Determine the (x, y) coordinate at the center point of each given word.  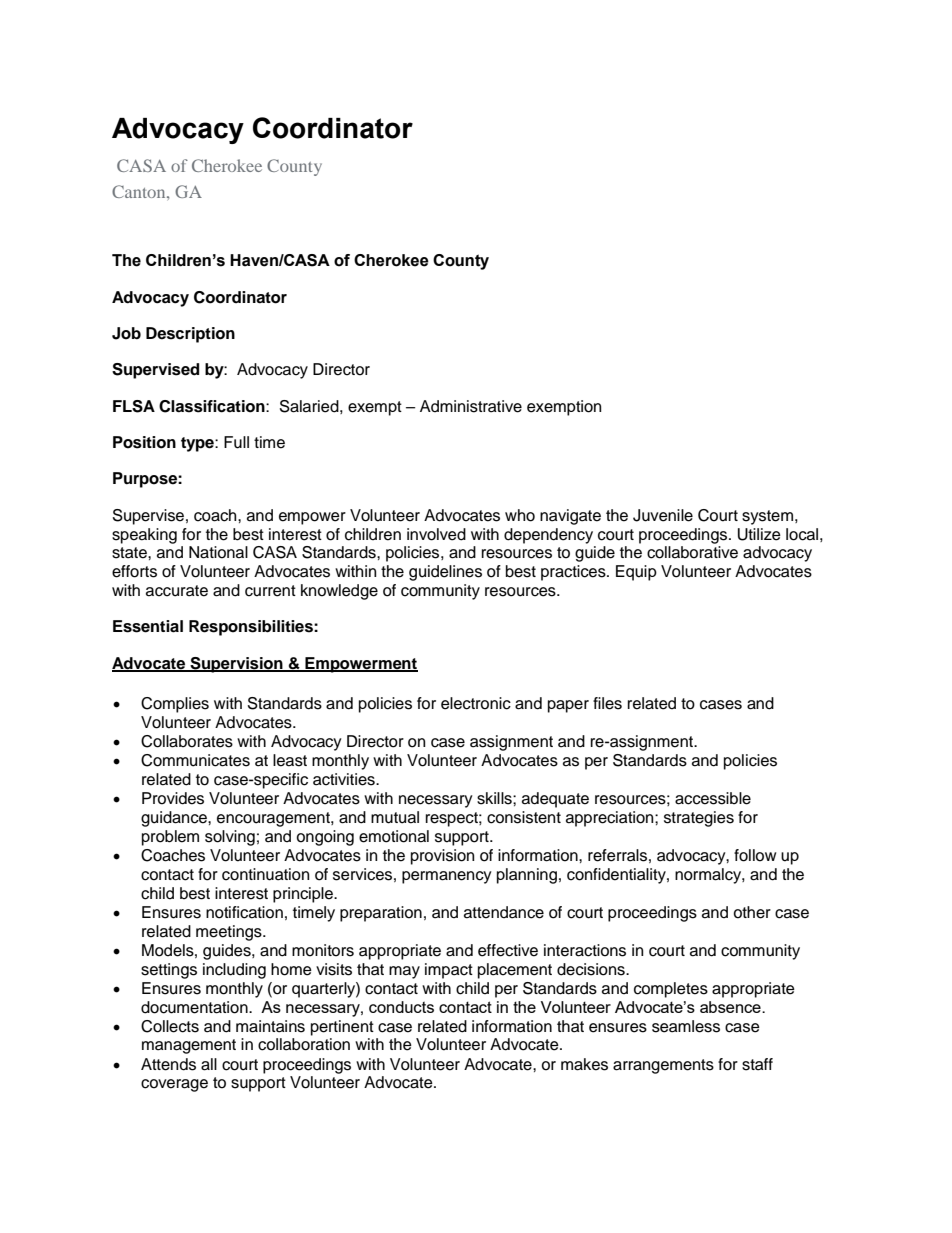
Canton (140, 191)
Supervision (236, 665)
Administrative (471, 406)
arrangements (663, 1066)
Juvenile (663, 515)
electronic (476, 703)
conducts (401, 1007)
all (209, 1064)
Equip (636, 573)
